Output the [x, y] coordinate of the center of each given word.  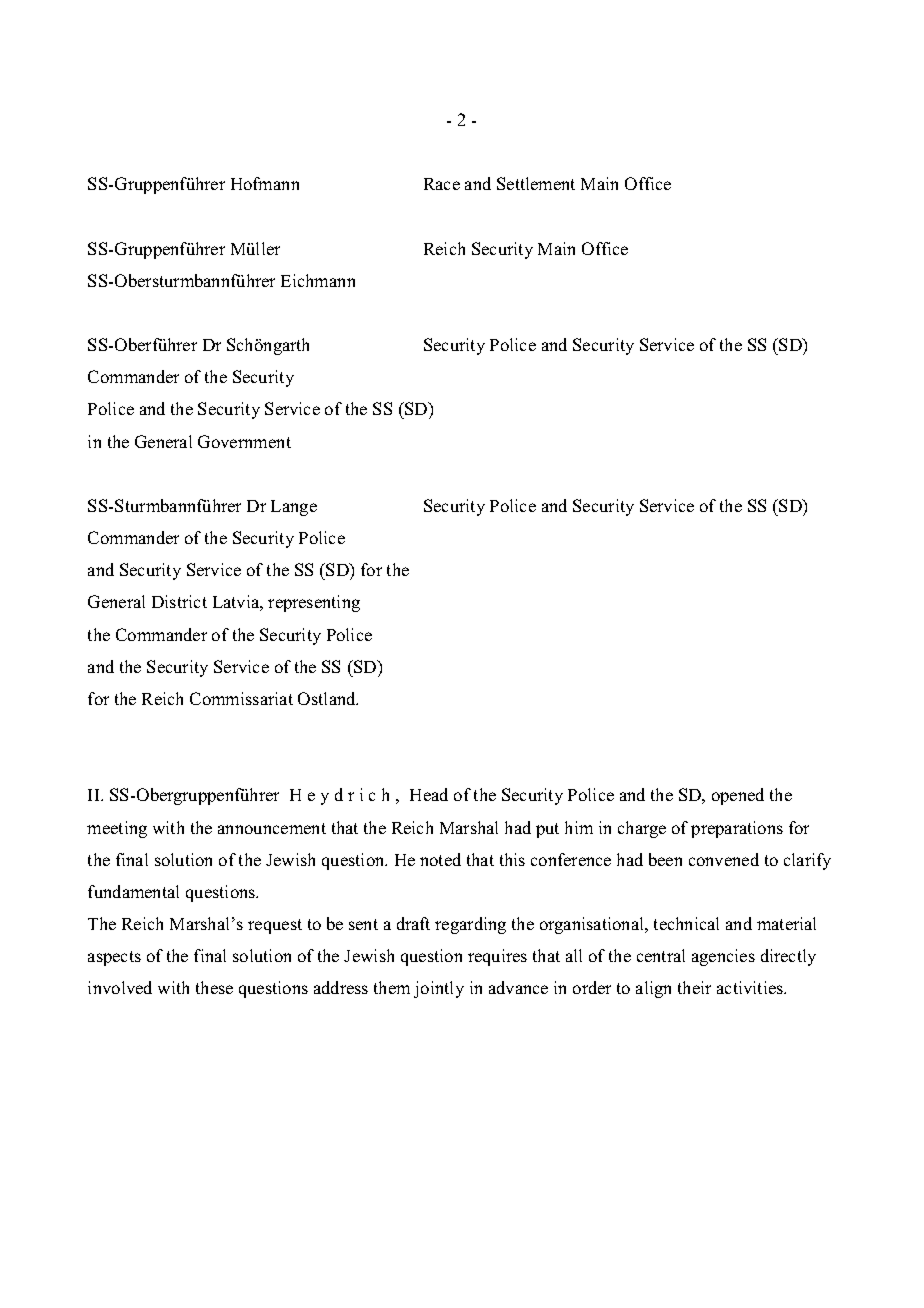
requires [497, 957]
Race [442, 184]
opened [738, 796]
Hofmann [265, 183]
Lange [294, 508]
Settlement [536, 183]
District [179, 601]
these [214, 987]
